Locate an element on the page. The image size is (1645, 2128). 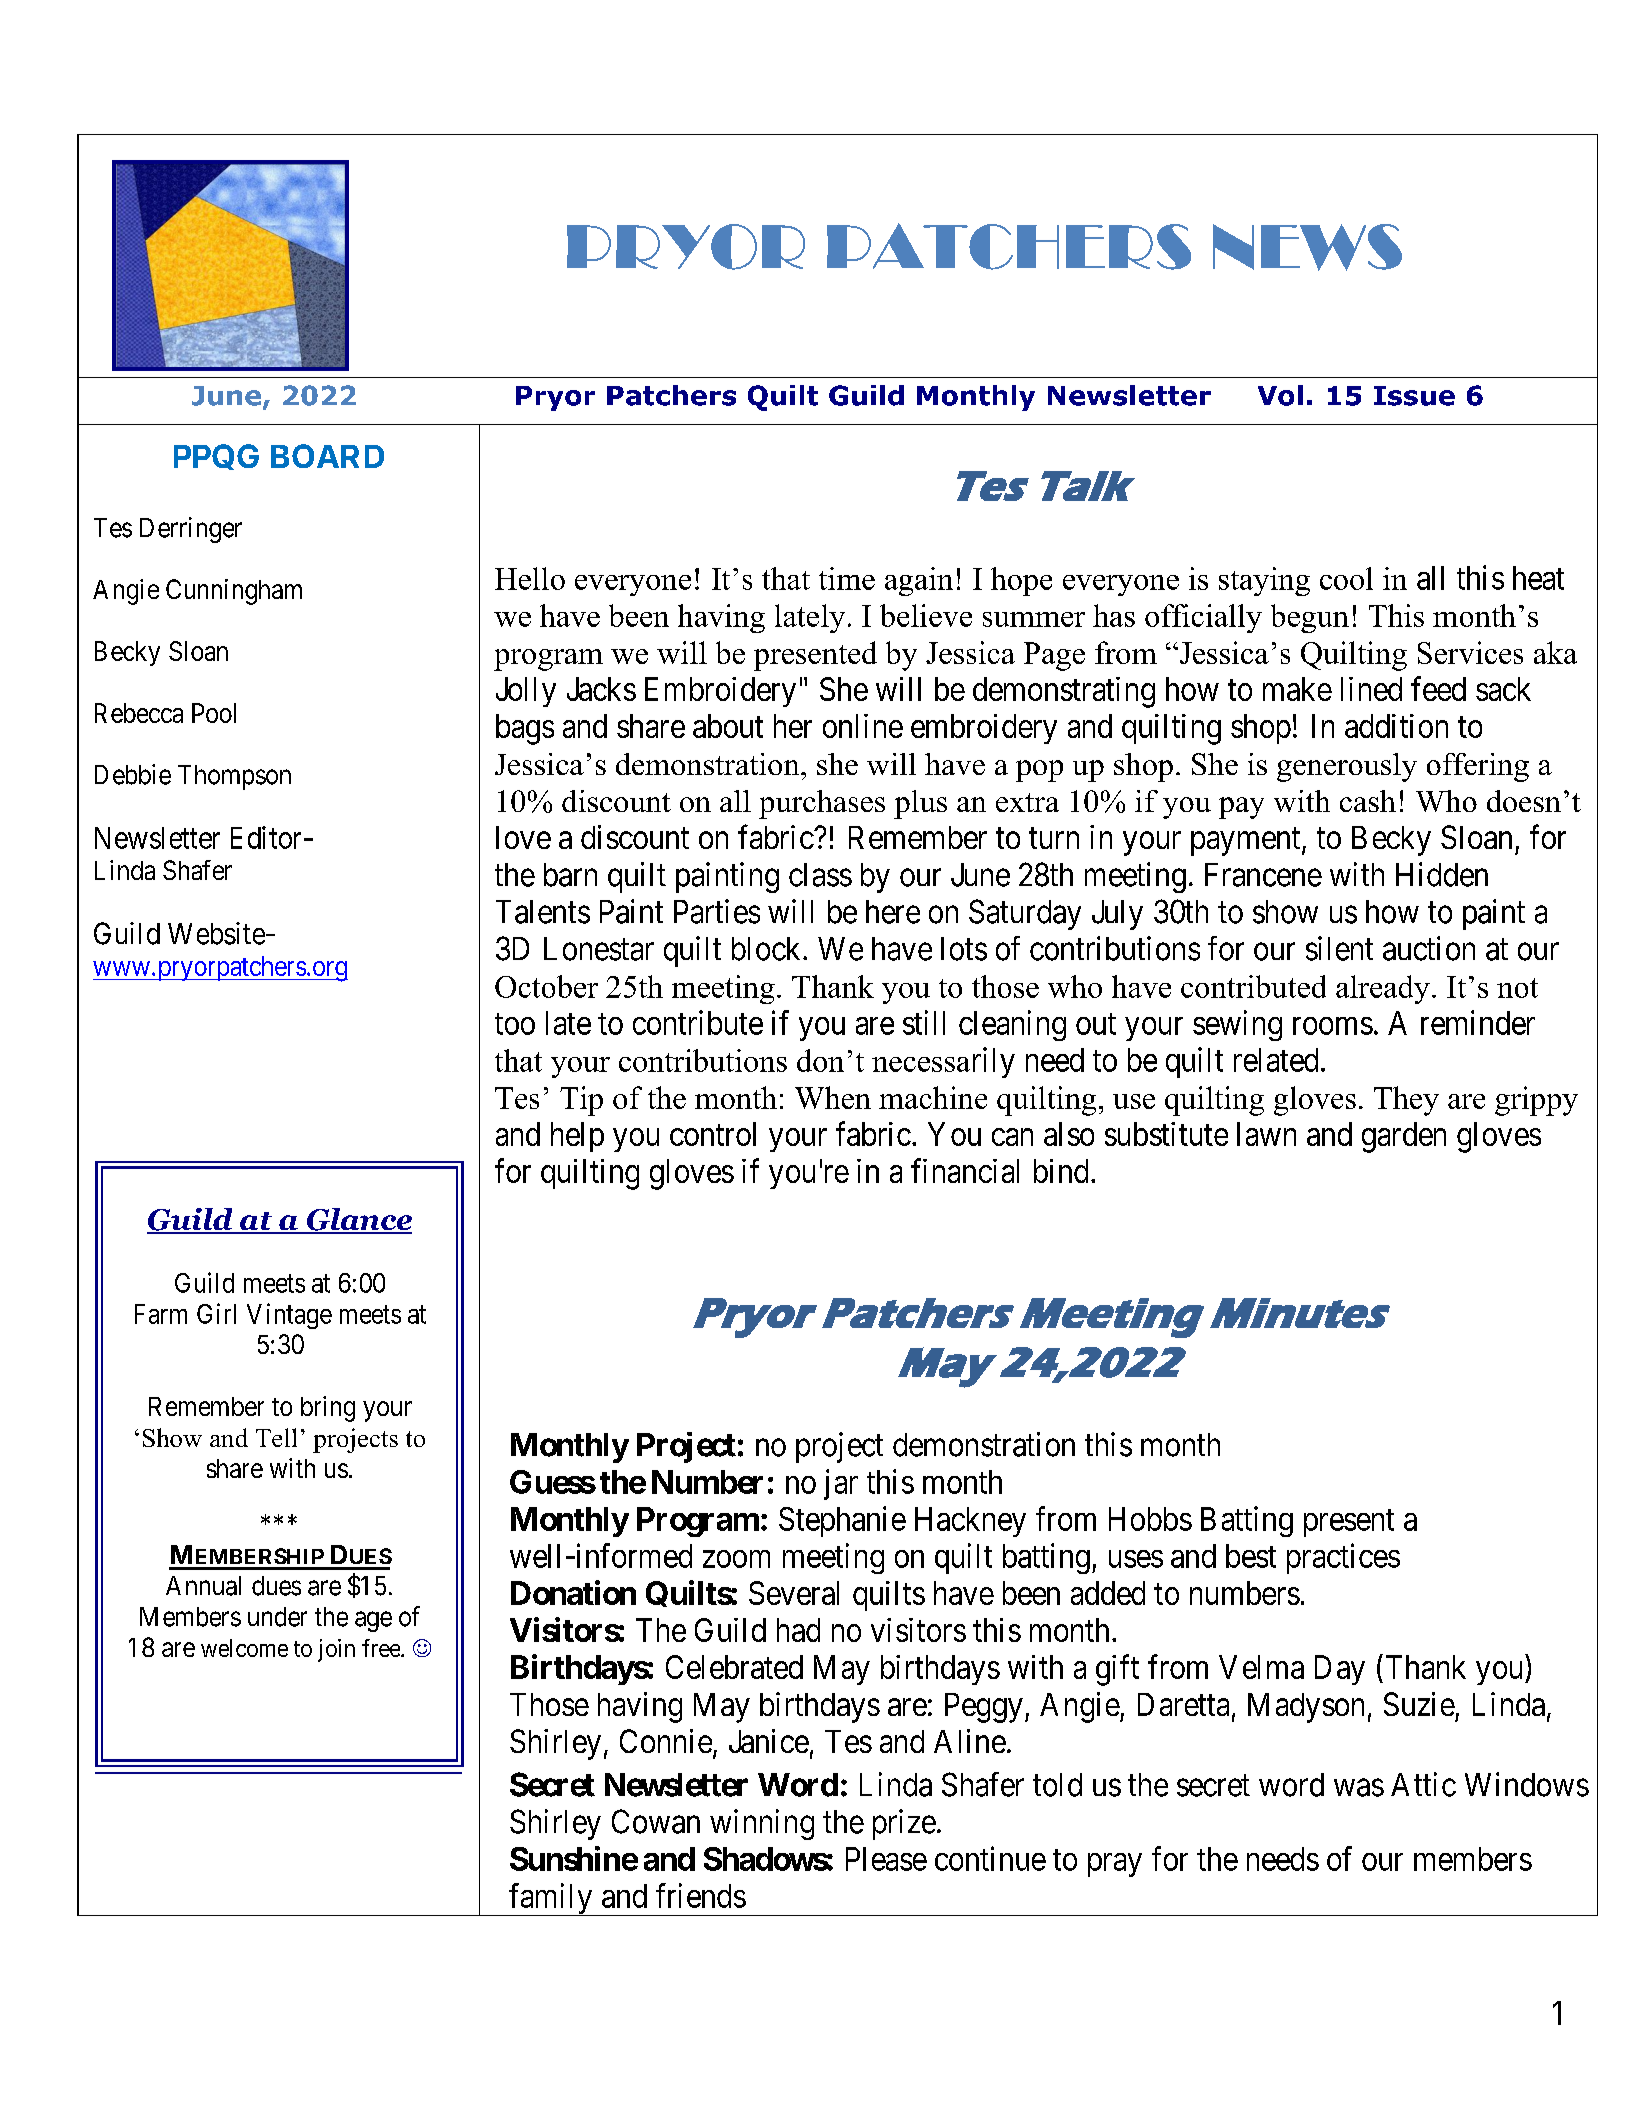
Issue is located at coordinates (1414, 396).
